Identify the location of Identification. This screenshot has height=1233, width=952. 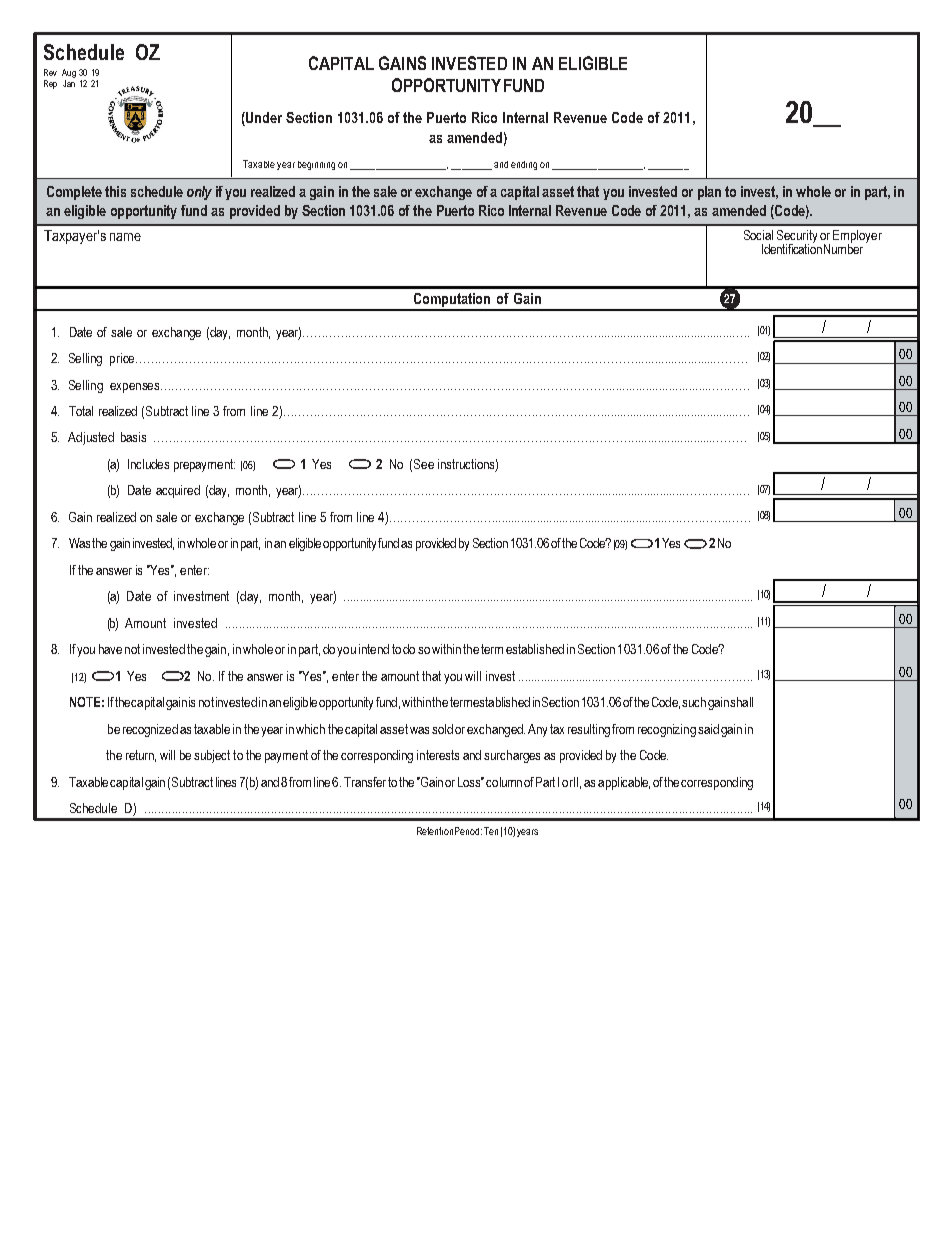
(792, 248).
